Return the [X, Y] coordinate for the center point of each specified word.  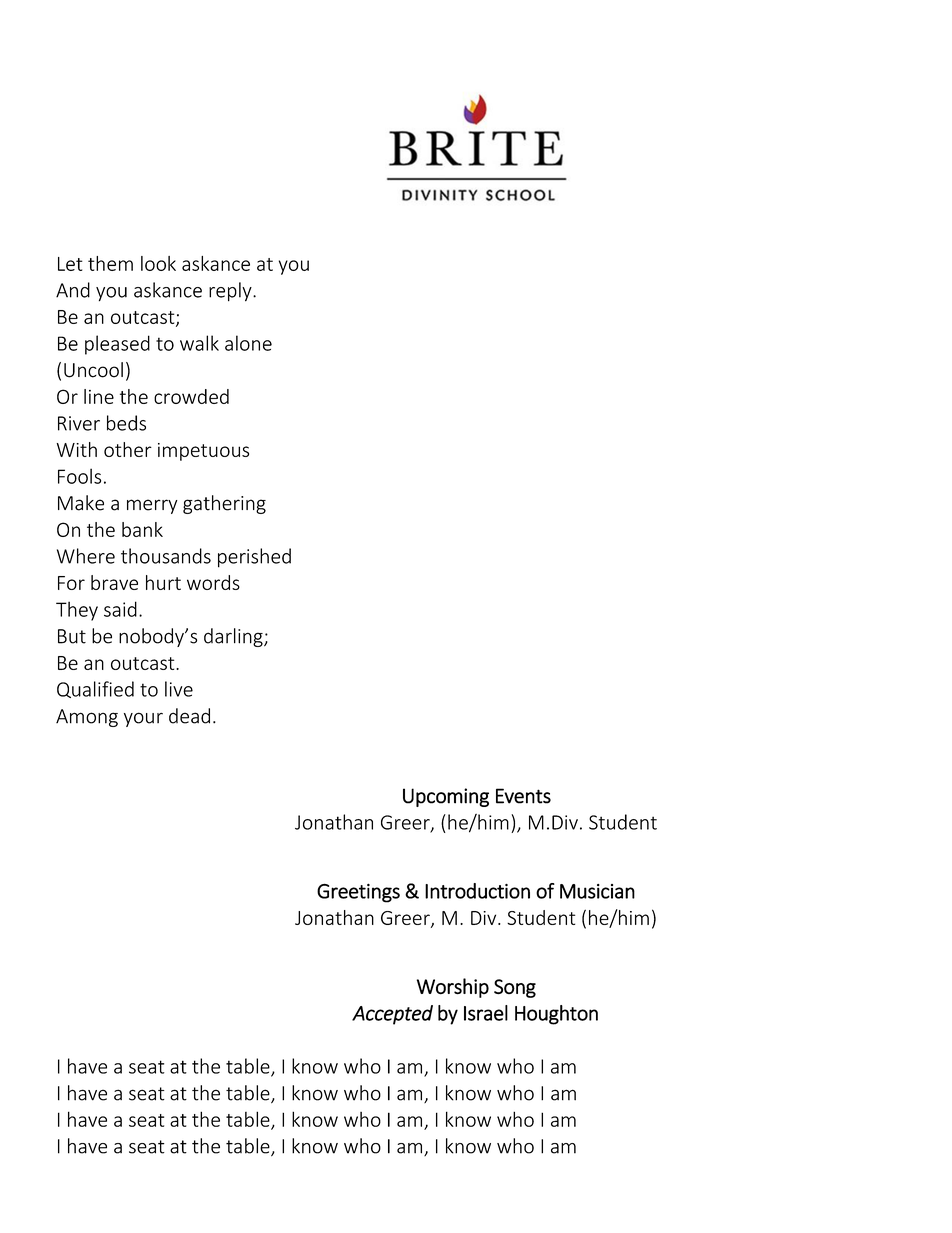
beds [126, 423]
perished [254, 558]
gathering [224, 504]
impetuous [203, 452]
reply [231, 292]
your [143, 719]
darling [234, 637]
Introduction [477, 891]
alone [248, 343]
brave [114, 582]
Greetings [358, 893]
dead [189, 716]
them [110, 263]
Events [523, 796]
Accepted [392, 1015]
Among [87, 718]
